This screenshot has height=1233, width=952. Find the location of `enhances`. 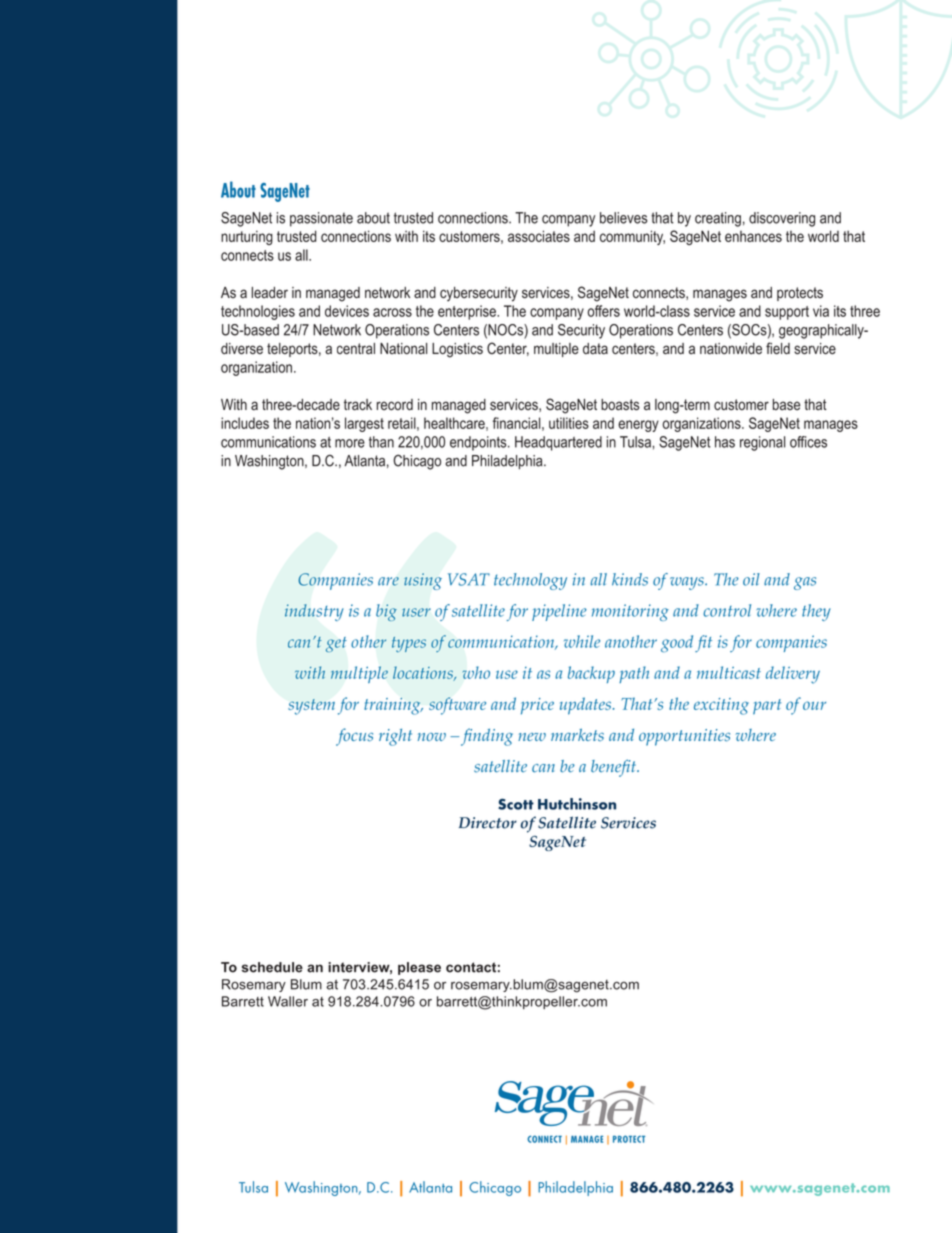

enhances is located at coordinates (753, 236).
